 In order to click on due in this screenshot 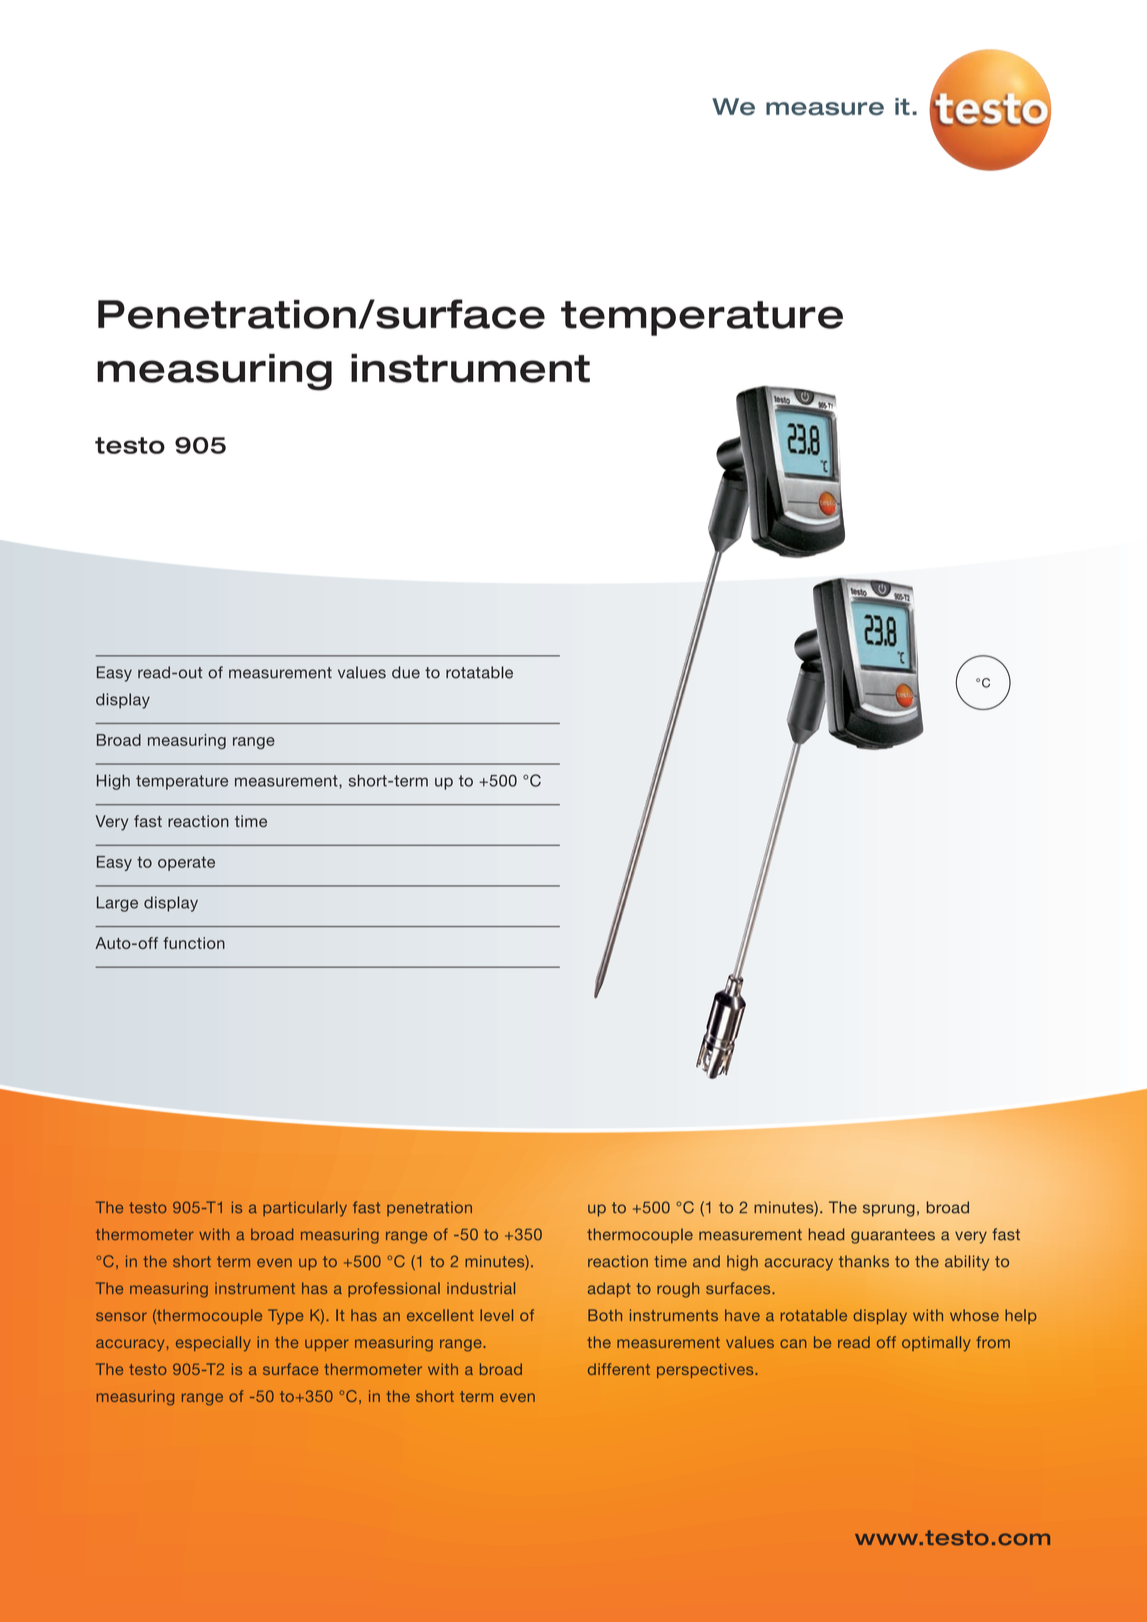, I will do `click(406, 672)`.
